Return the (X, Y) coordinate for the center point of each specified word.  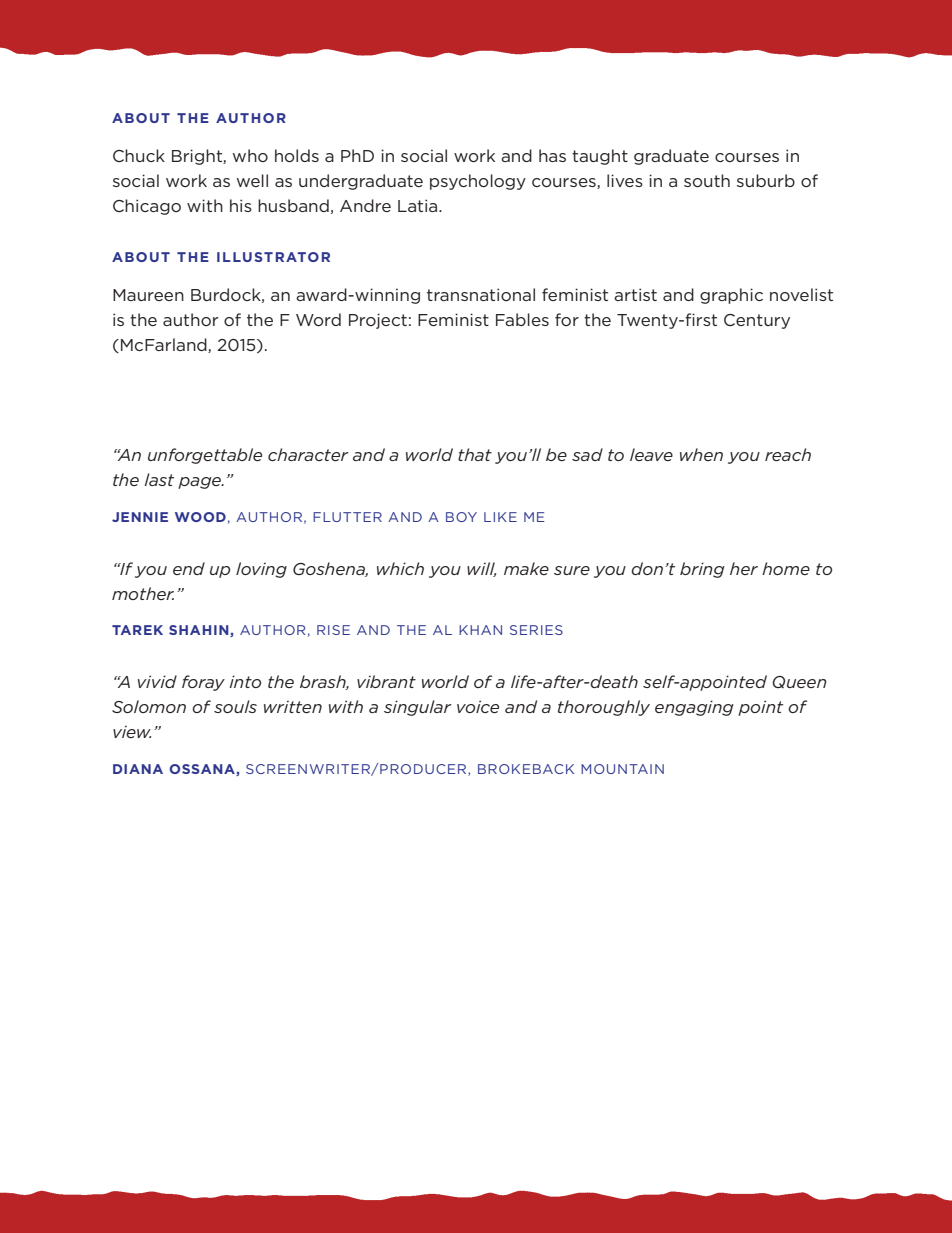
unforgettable (205, 456)
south (707, 180)
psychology (478, 182)
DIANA (138, 769)
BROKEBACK (526, 769)
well (252, 180)
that (475, 454)
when (701, 454)
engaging (694, 708)
